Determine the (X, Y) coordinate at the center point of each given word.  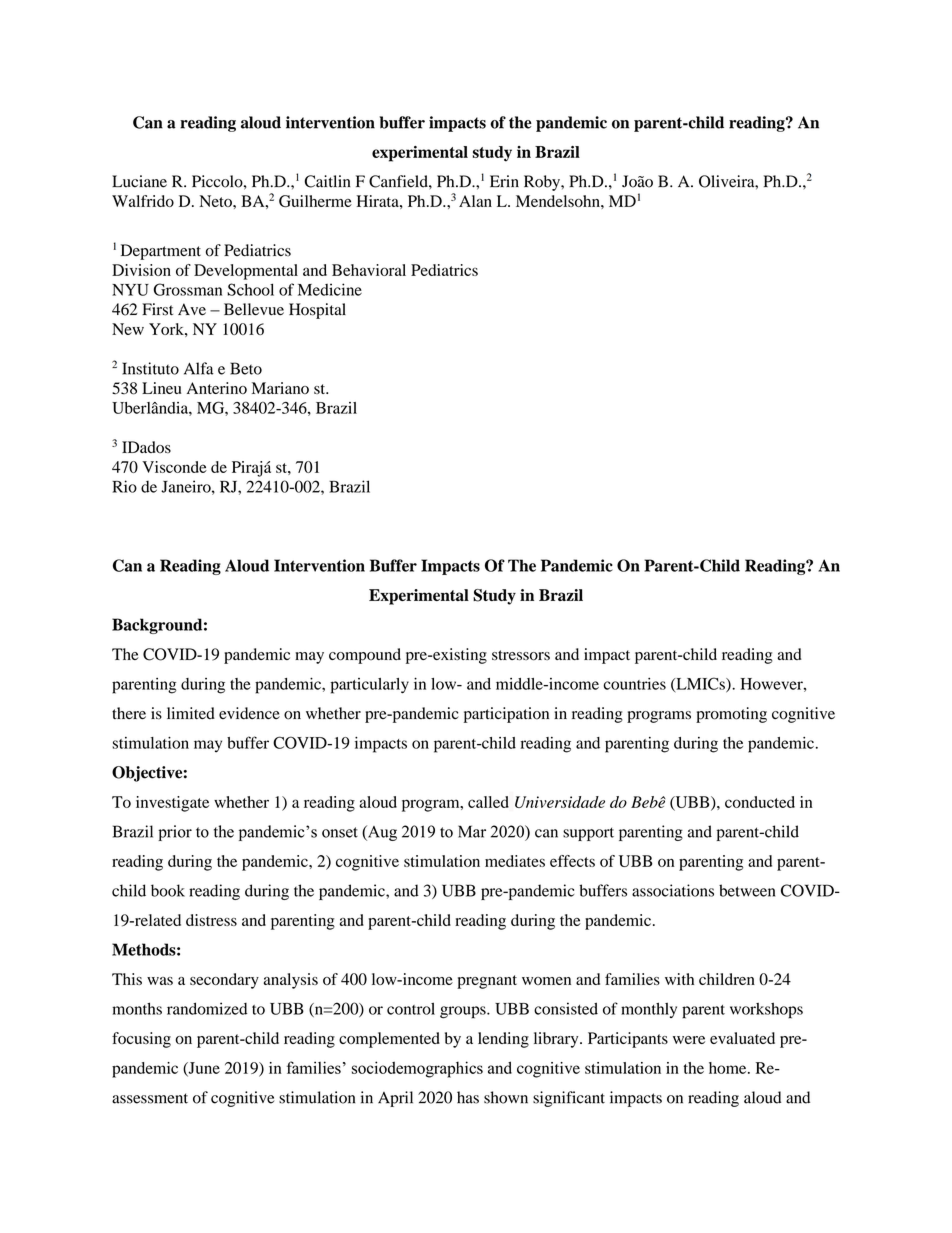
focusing (141, 1040)
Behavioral (369, 270)
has (468, 1097)
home (729, 1068)
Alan (475, 201)
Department (161, 252)
